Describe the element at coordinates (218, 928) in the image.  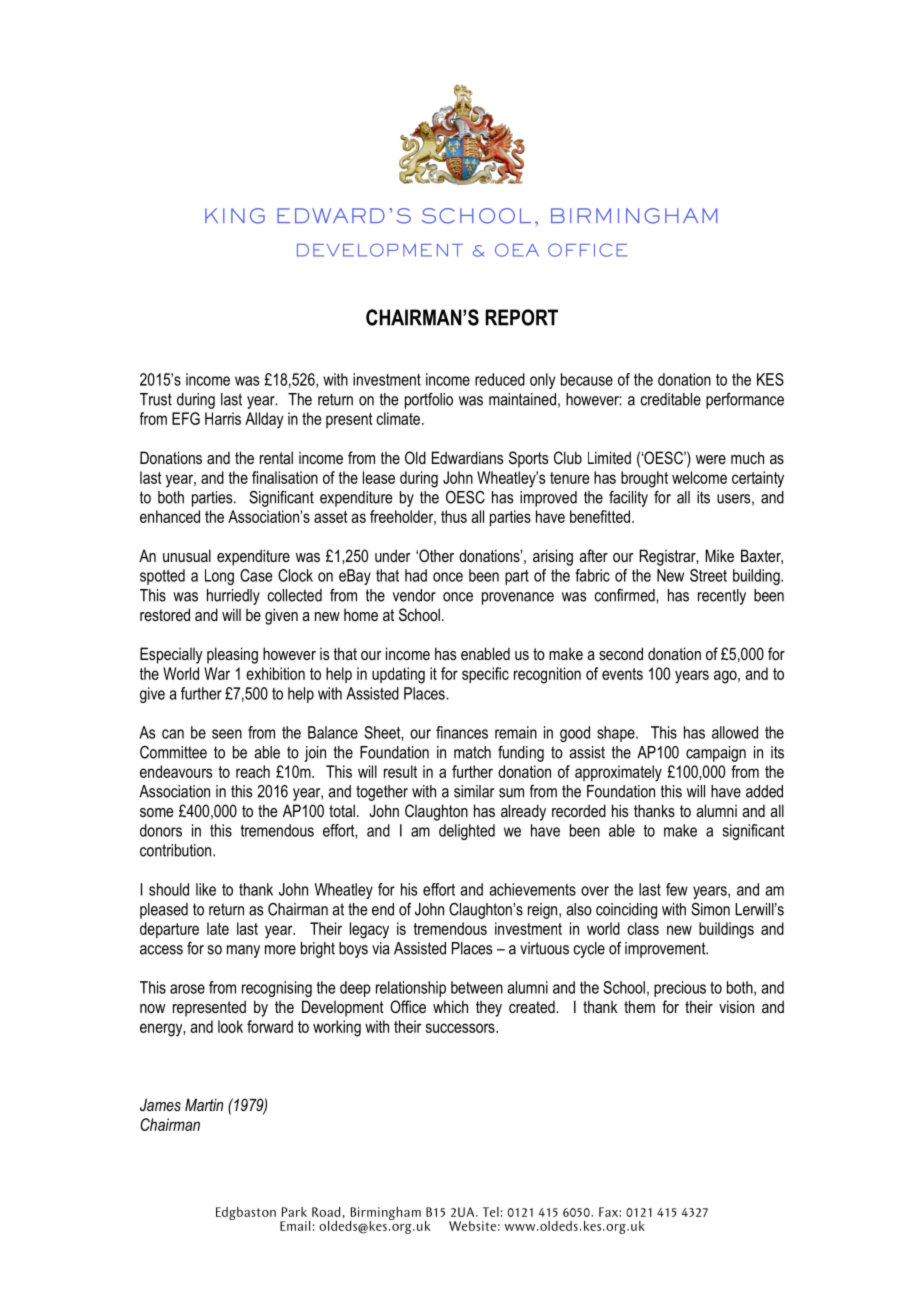
I see `late` at that location.
